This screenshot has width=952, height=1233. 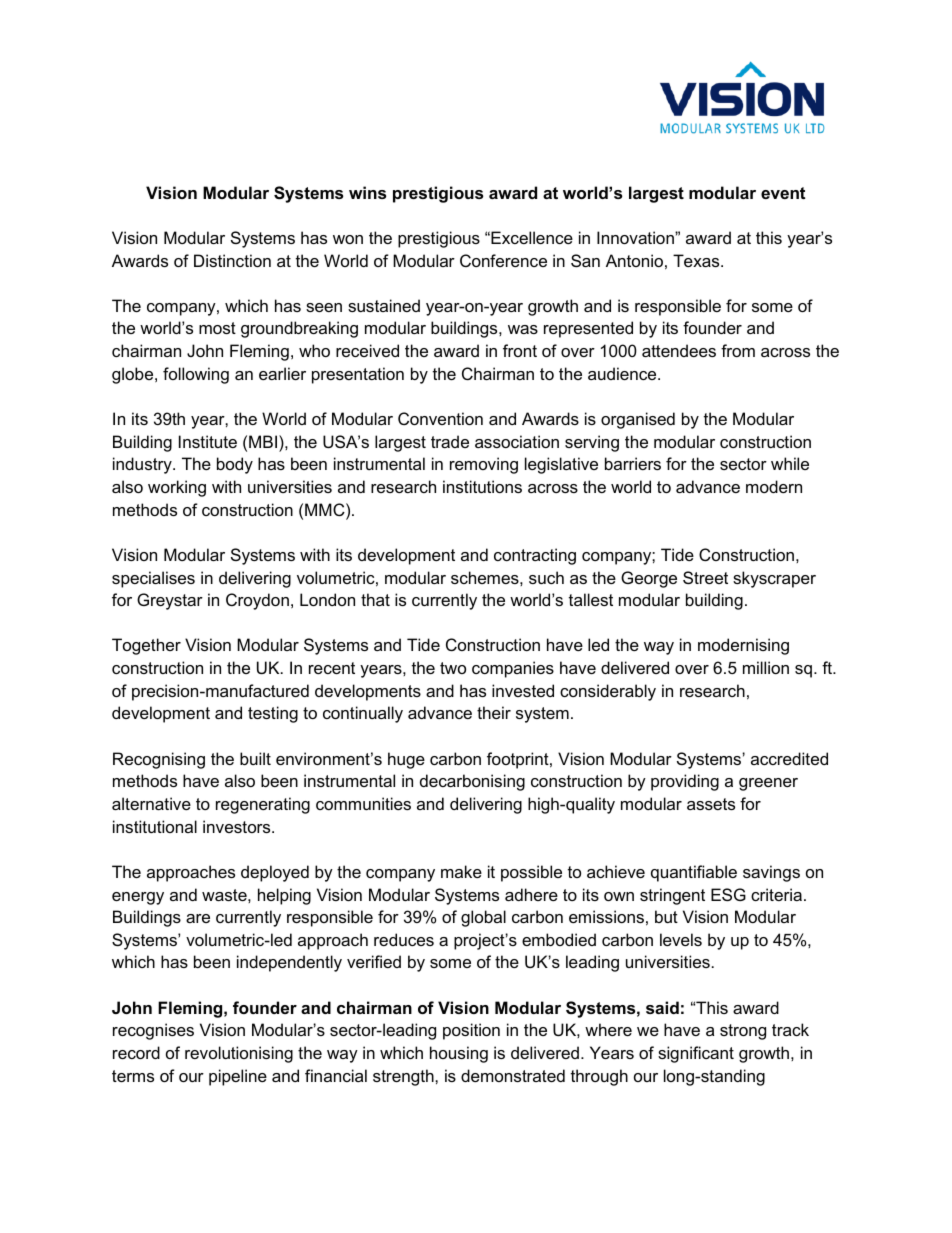 I want to click on Texas, so click(x=697, y=260).
